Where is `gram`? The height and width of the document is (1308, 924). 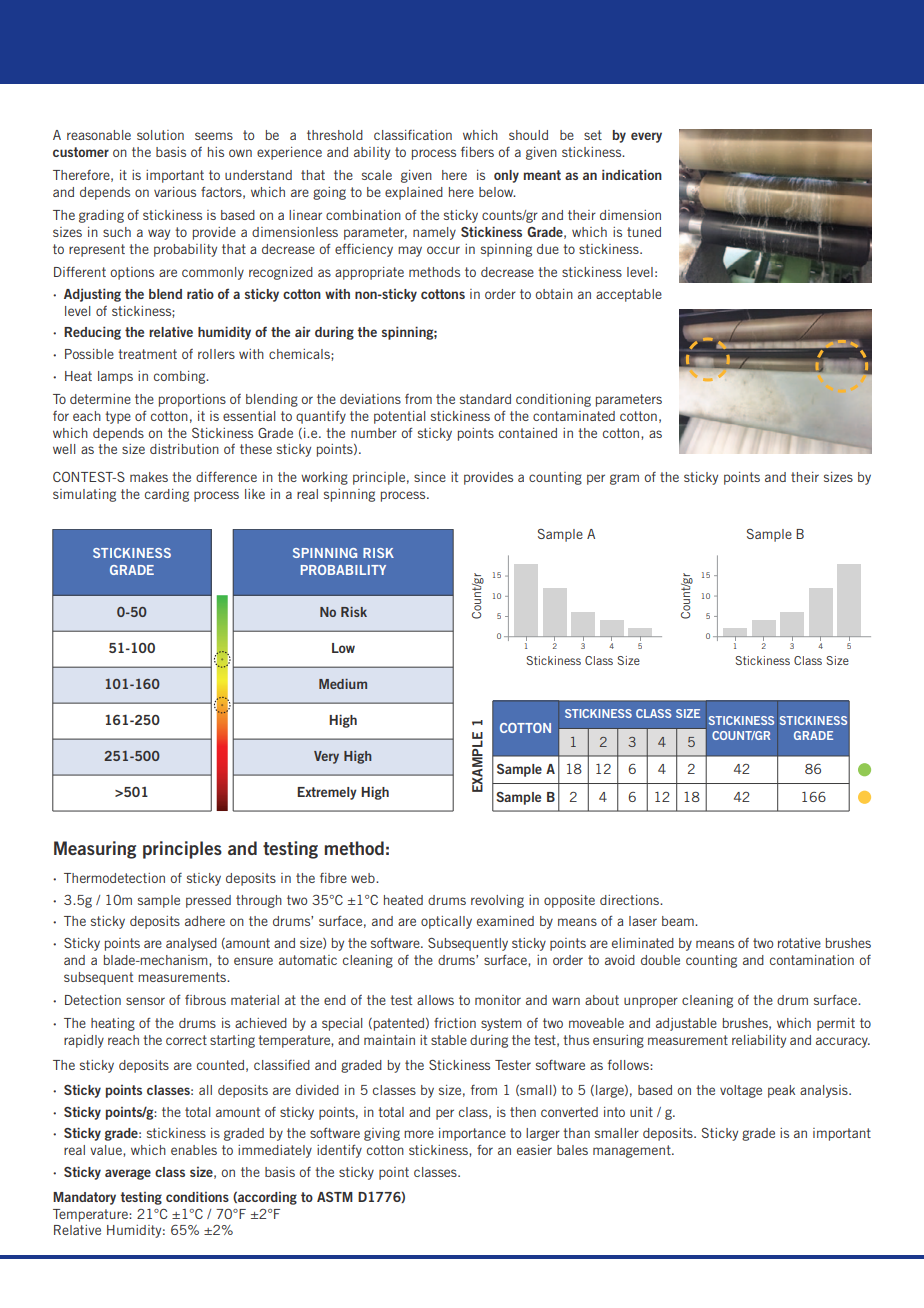
gram is located at coordinates (624, 479).
